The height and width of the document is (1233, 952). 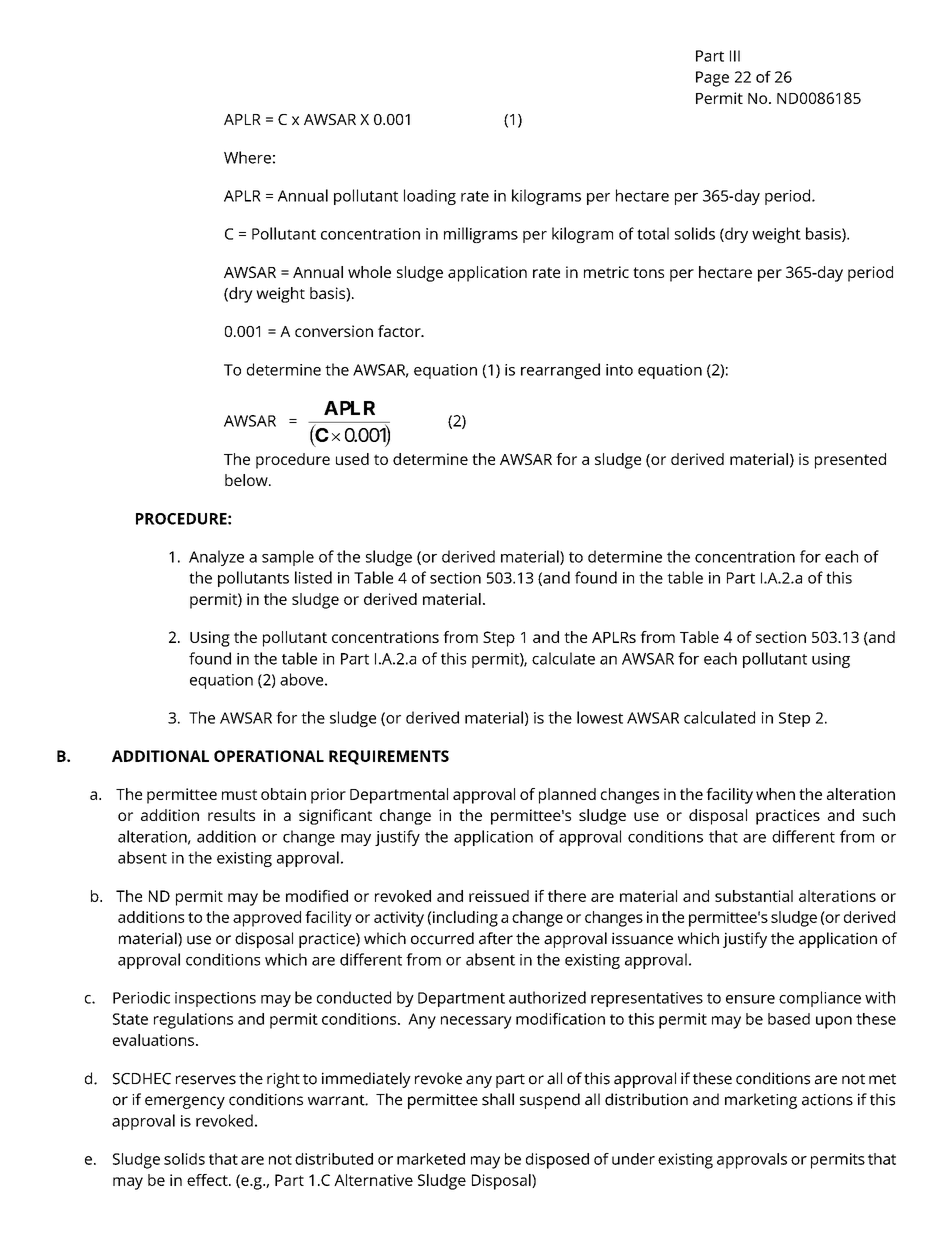 I want to click on III, so click(x=735, y=56).
